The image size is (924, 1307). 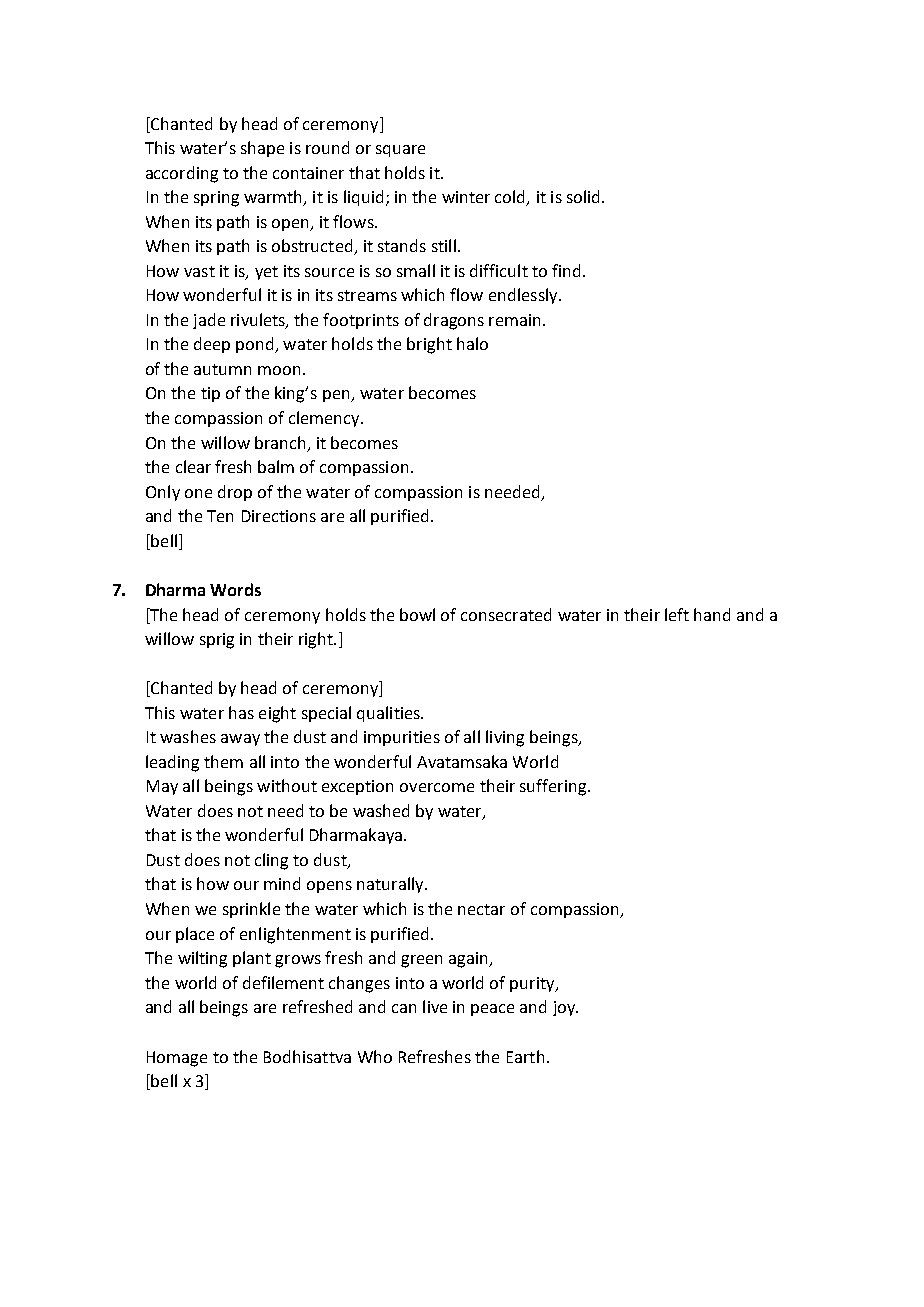 What do you see at coordinates (554, 787) in the screenshot?
I see `suffering` at bounding box center [554, 787].
